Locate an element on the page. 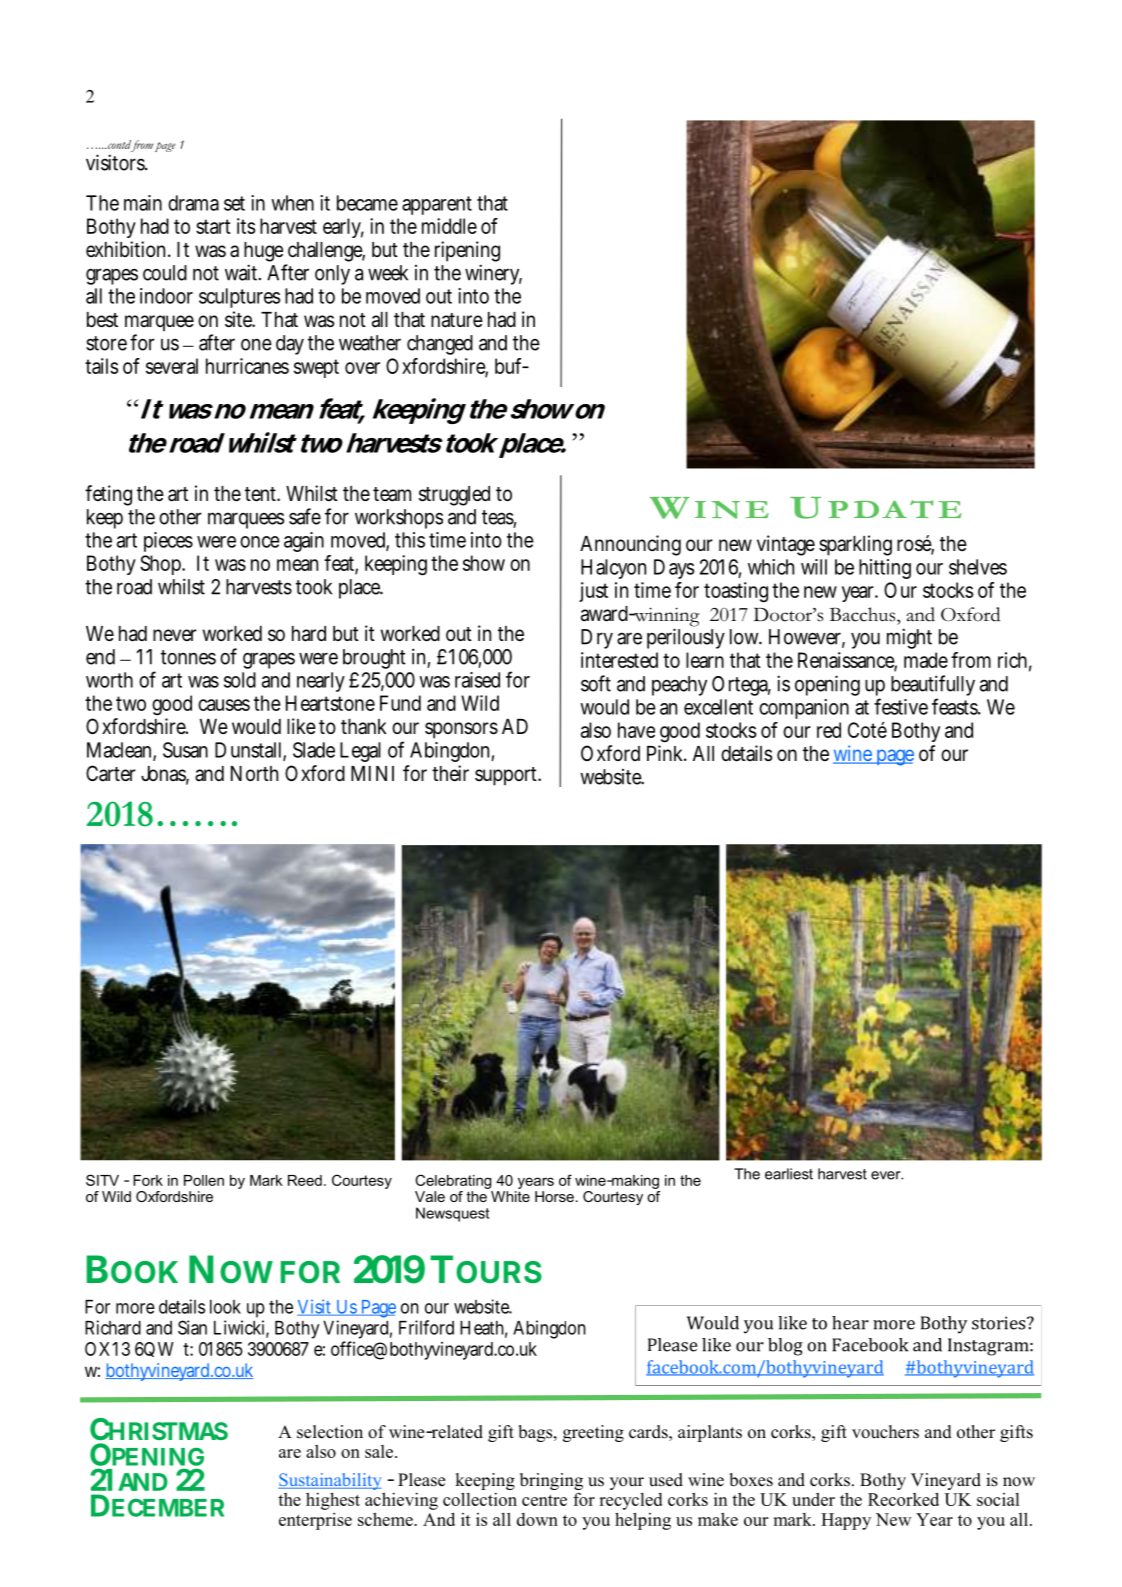  red is located at coordinates (829, 730).
